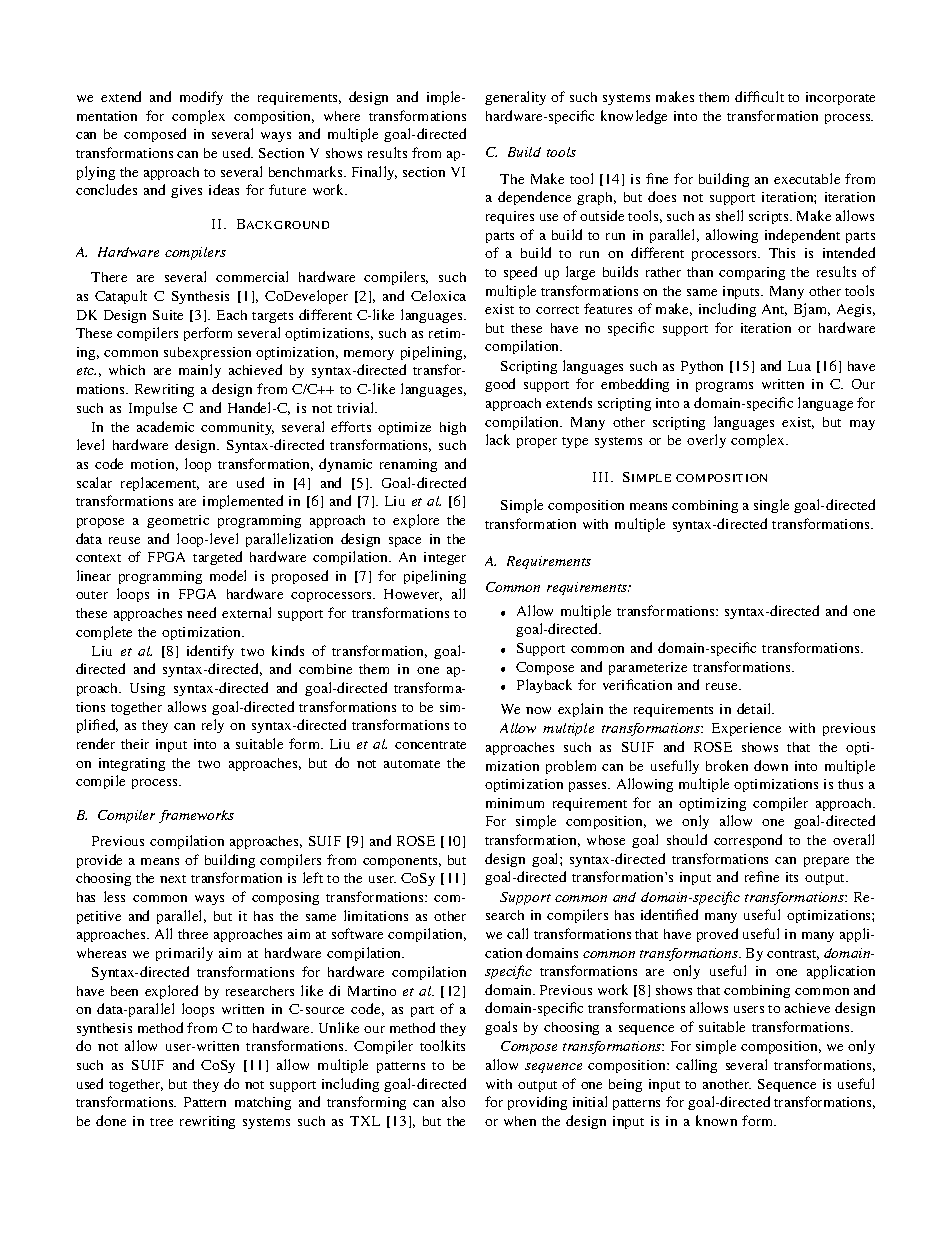 This screenshot has height=1233, width=952. What do you see at coordinates (453, 1101) in the screenshot?
I see `also` at bounding box center [453, 1101].
